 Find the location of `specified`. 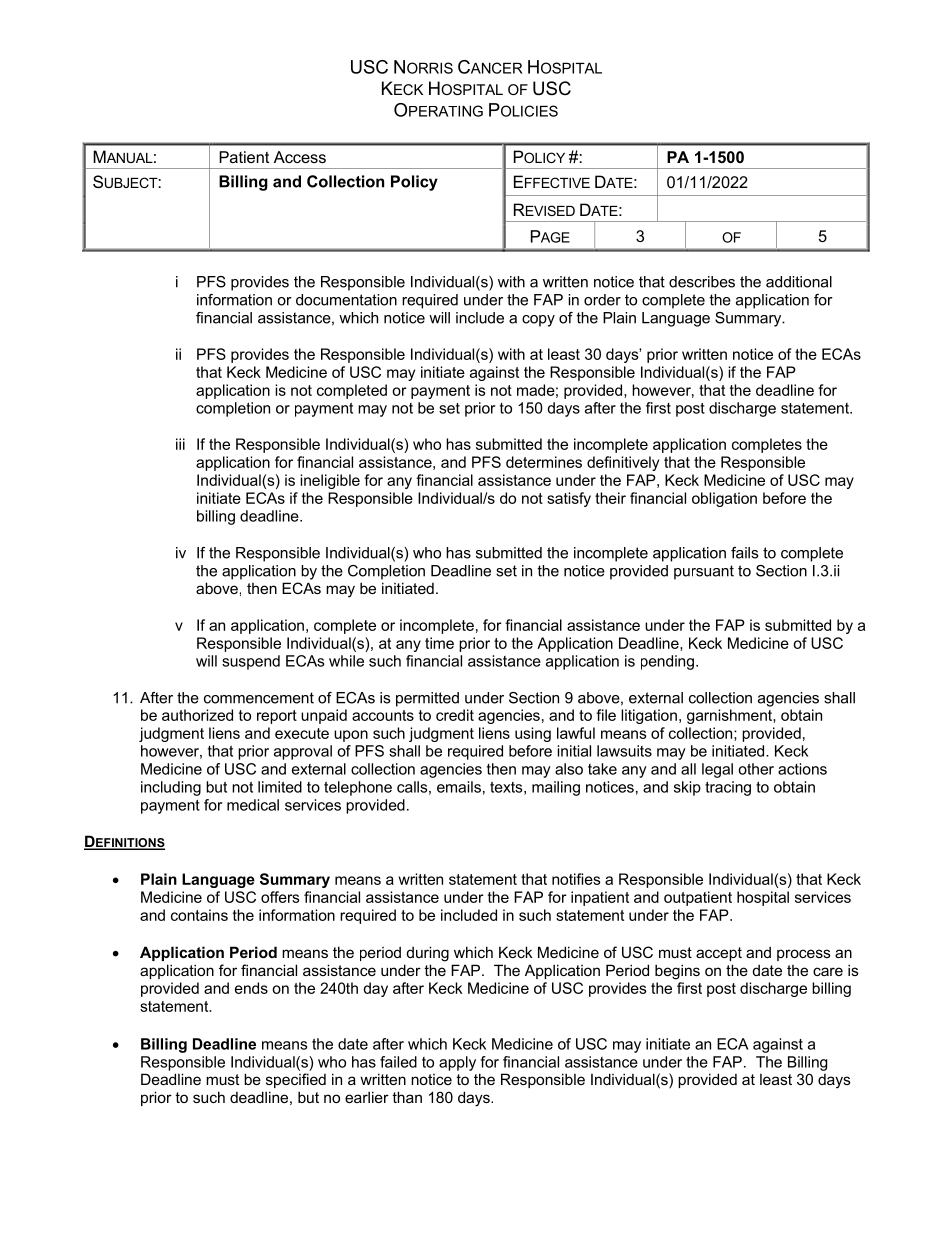

specified is located at coordinates (296, 1080).
